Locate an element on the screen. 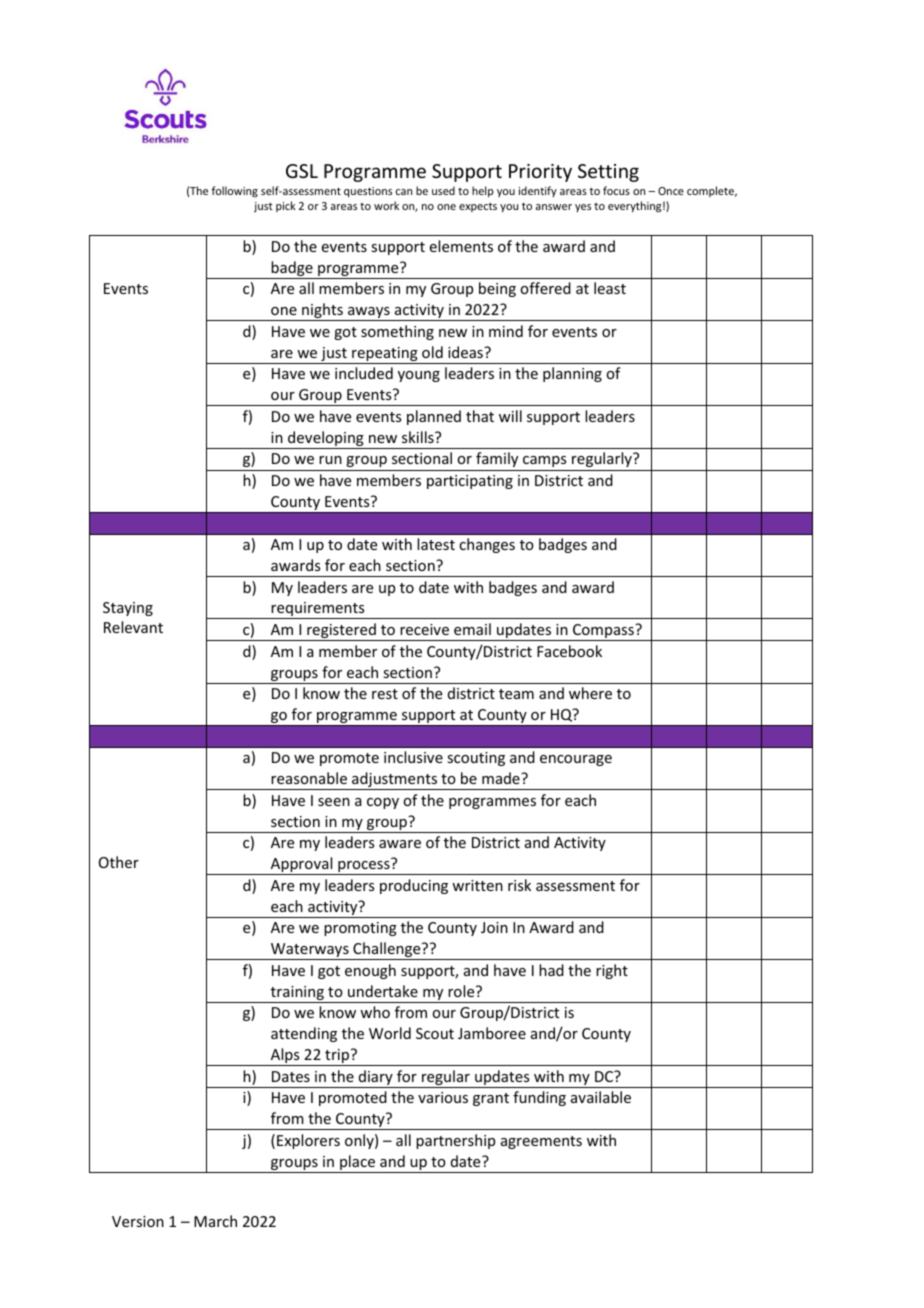 Image resolution: width=924 pixels, height=1308 pixels. work is located at coordinates (386, 205).
